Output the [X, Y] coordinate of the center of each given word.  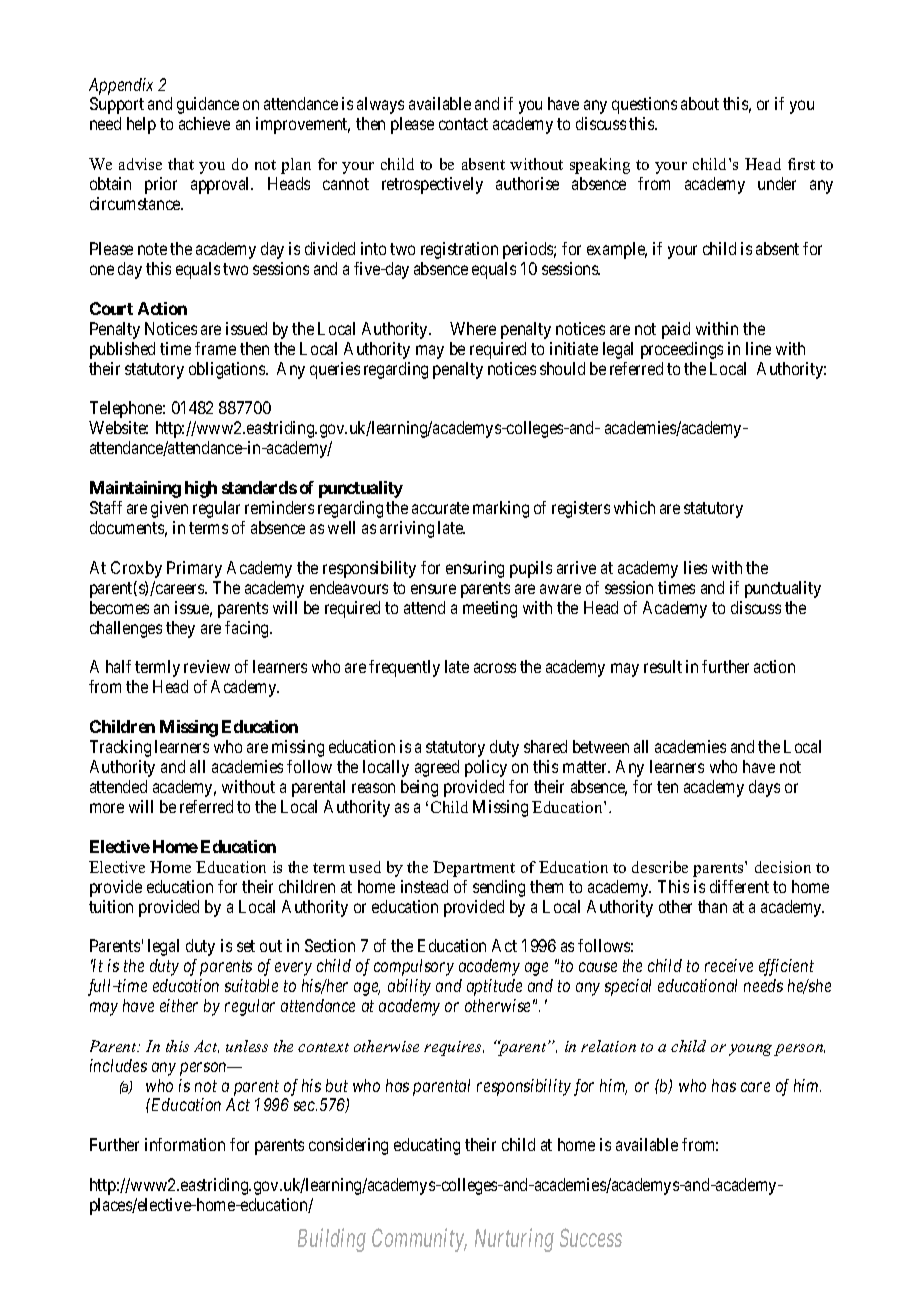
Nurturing [514, 1240]
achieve [204, 123]
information [185, 1144]
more [107, 808]
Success [591, 1238]
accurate [440, 508]
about [700, 103]
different [739, 886]
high [201, 489]
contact [463, 124]
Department [474, 869]
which [634, 507]
